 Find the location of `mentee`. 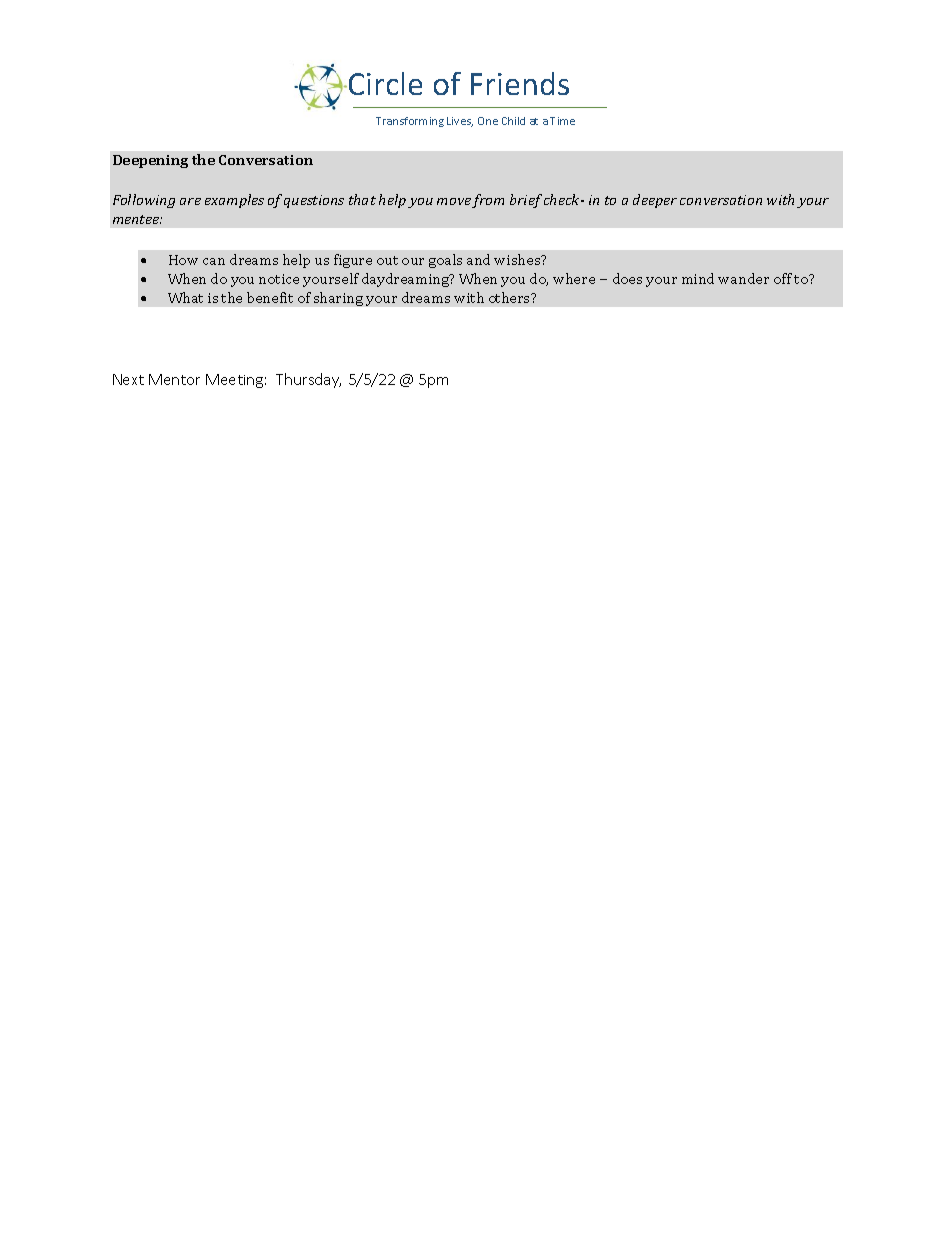

mentee is located at coordinates (137, 219).
